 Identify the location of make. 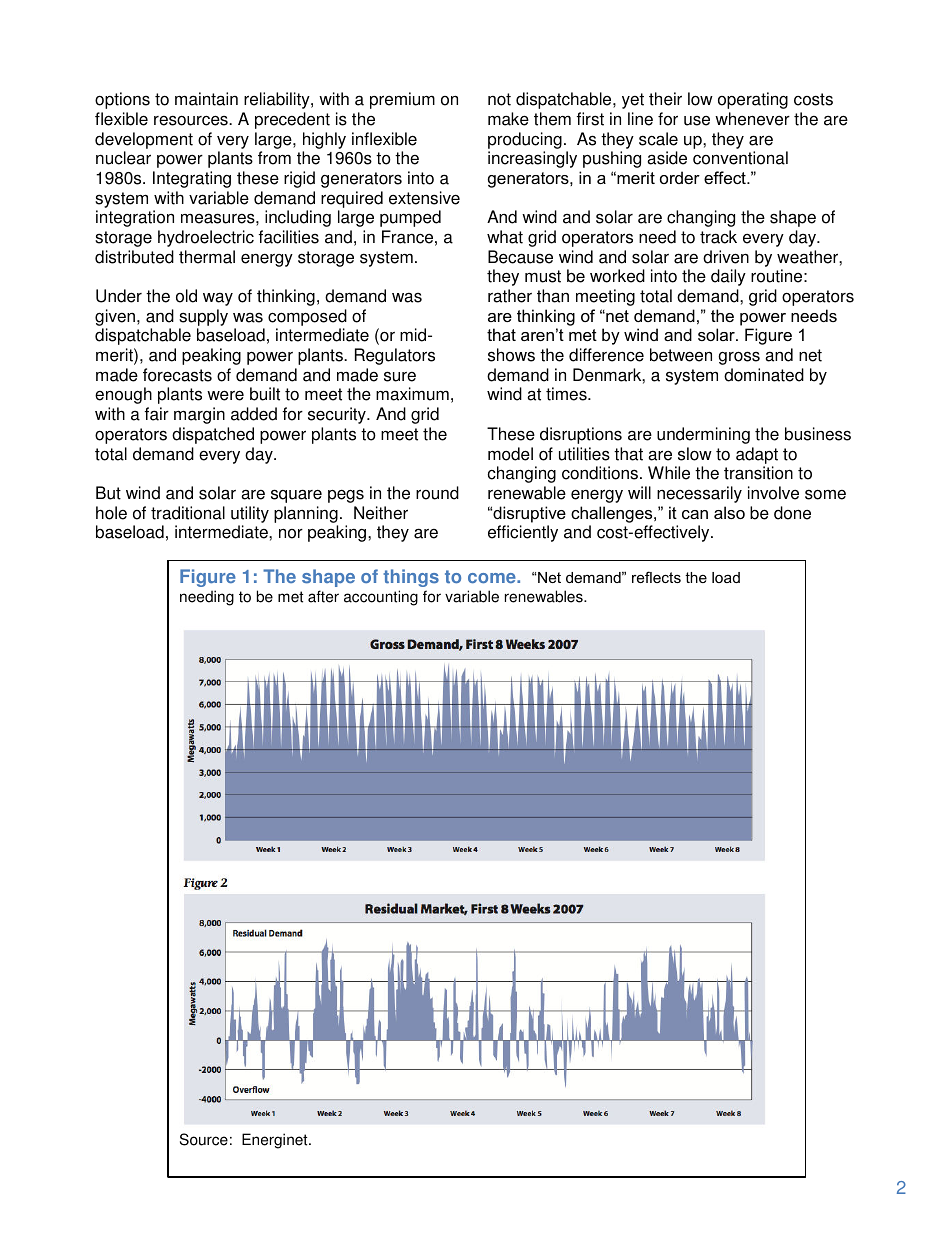
(508, 119).
